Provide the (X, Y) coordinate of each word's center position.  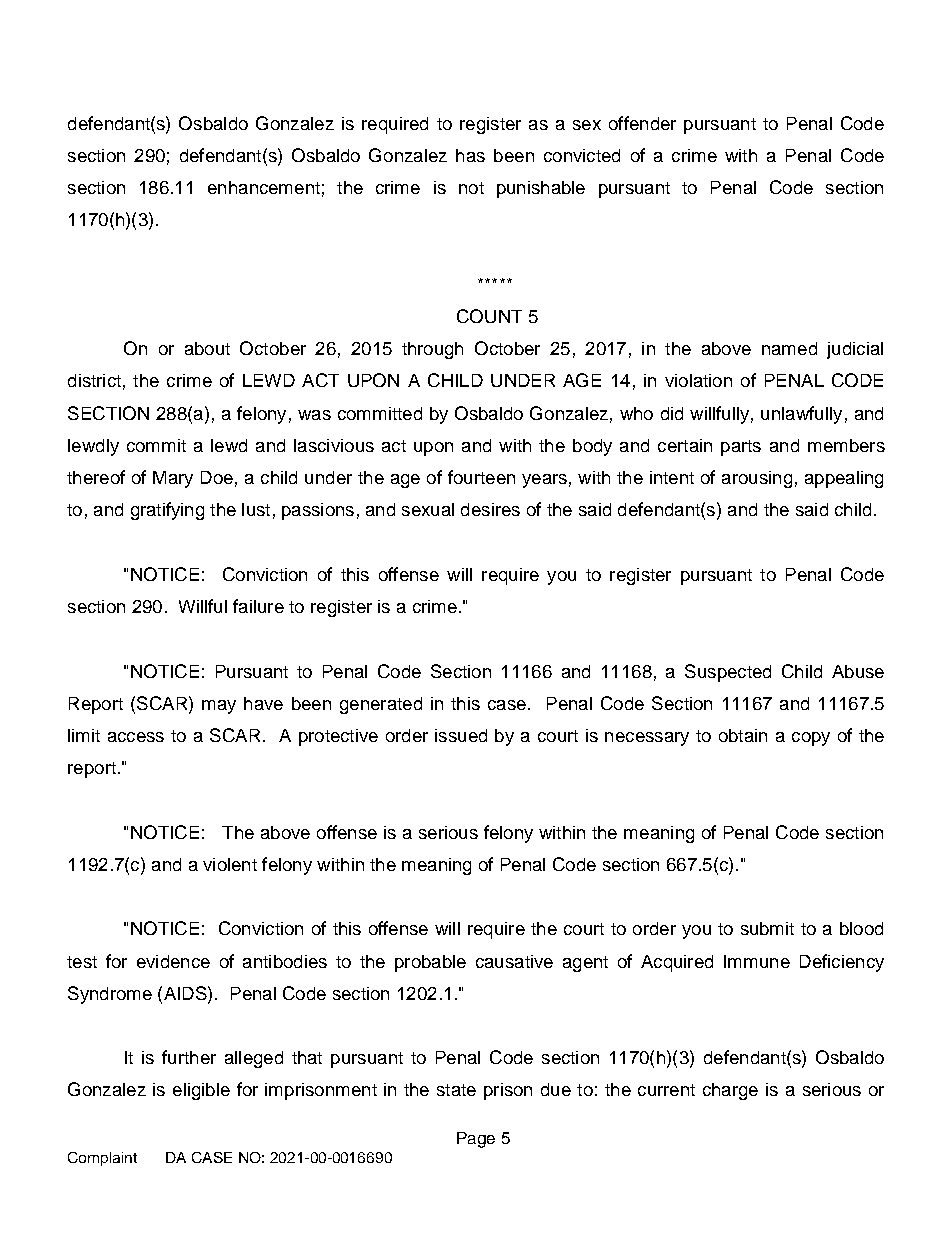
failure (258, 606)
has (470, 155)
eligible (201, 1091)
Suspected (728, 673)
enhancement (264, 187)
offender (642, 123)
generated (381, 705)
